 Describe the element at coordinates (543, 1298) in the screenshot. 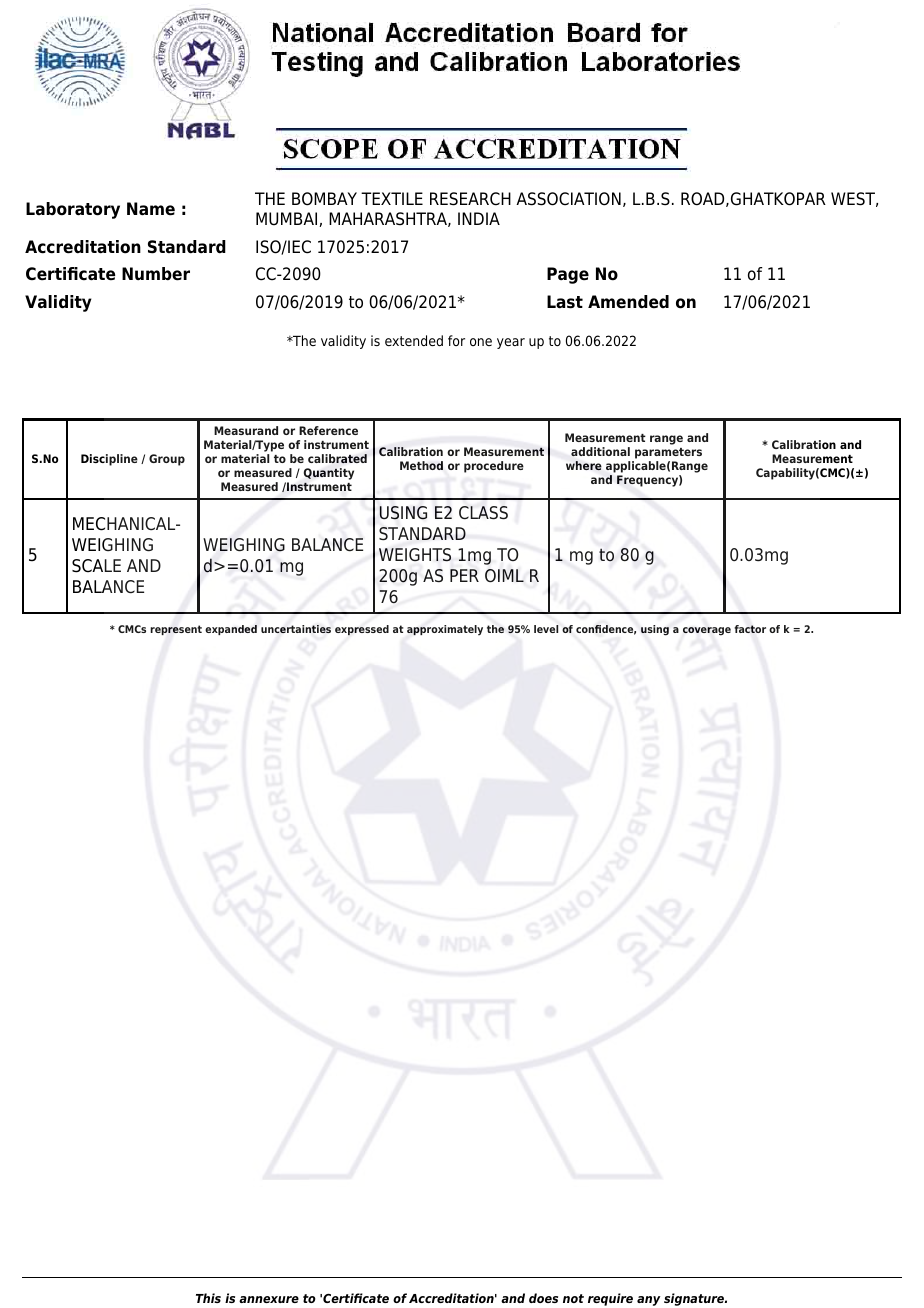

I see `does` at that location.
